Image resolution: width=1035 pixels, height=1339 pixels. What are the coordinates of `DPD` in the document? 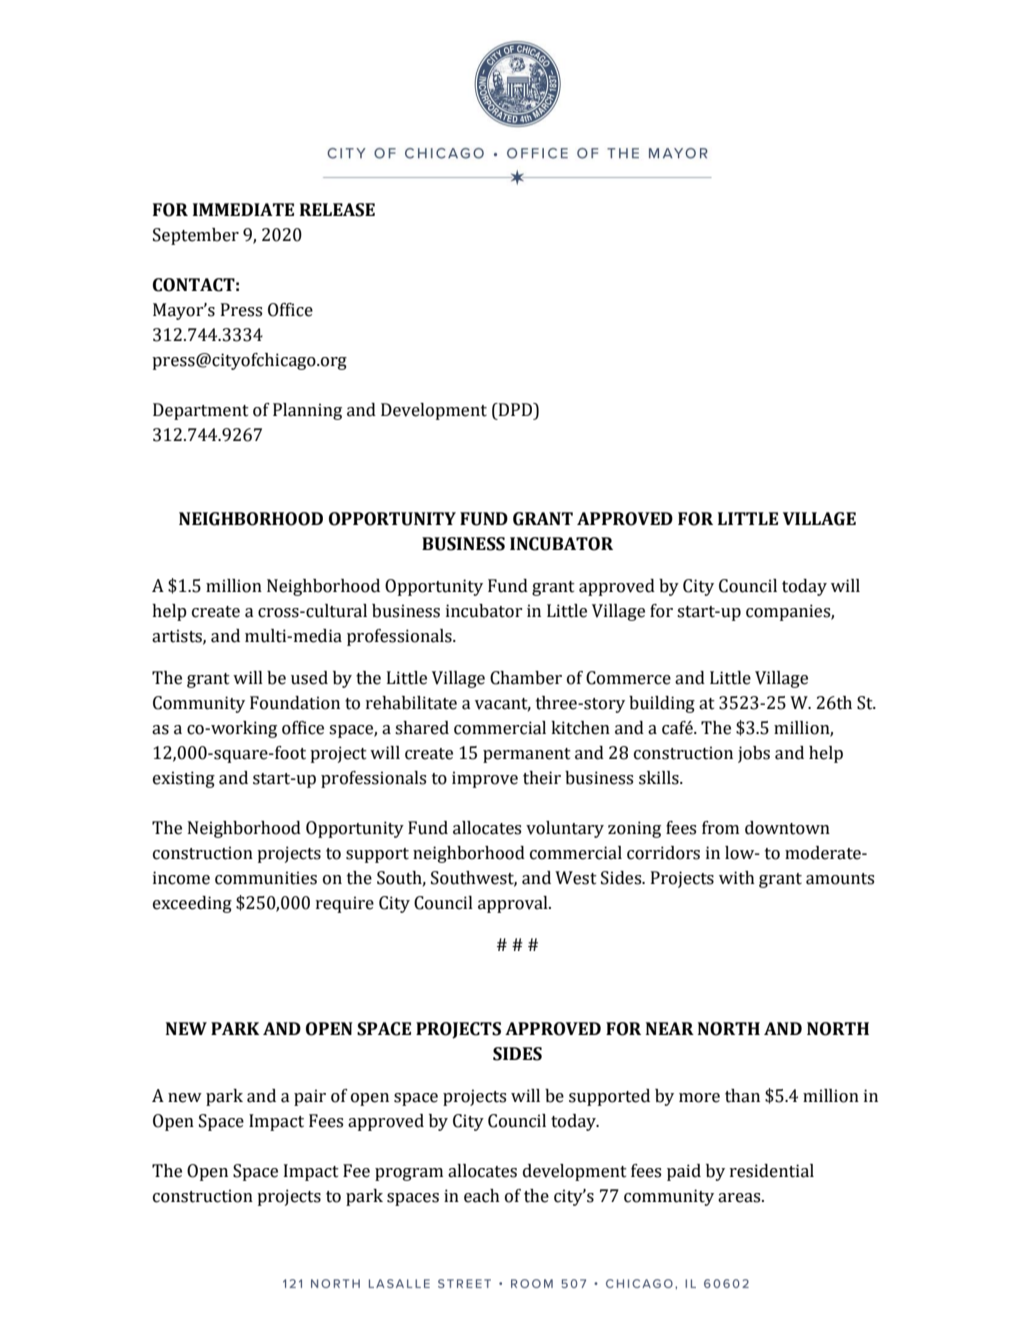 It's located at (516, 409).
